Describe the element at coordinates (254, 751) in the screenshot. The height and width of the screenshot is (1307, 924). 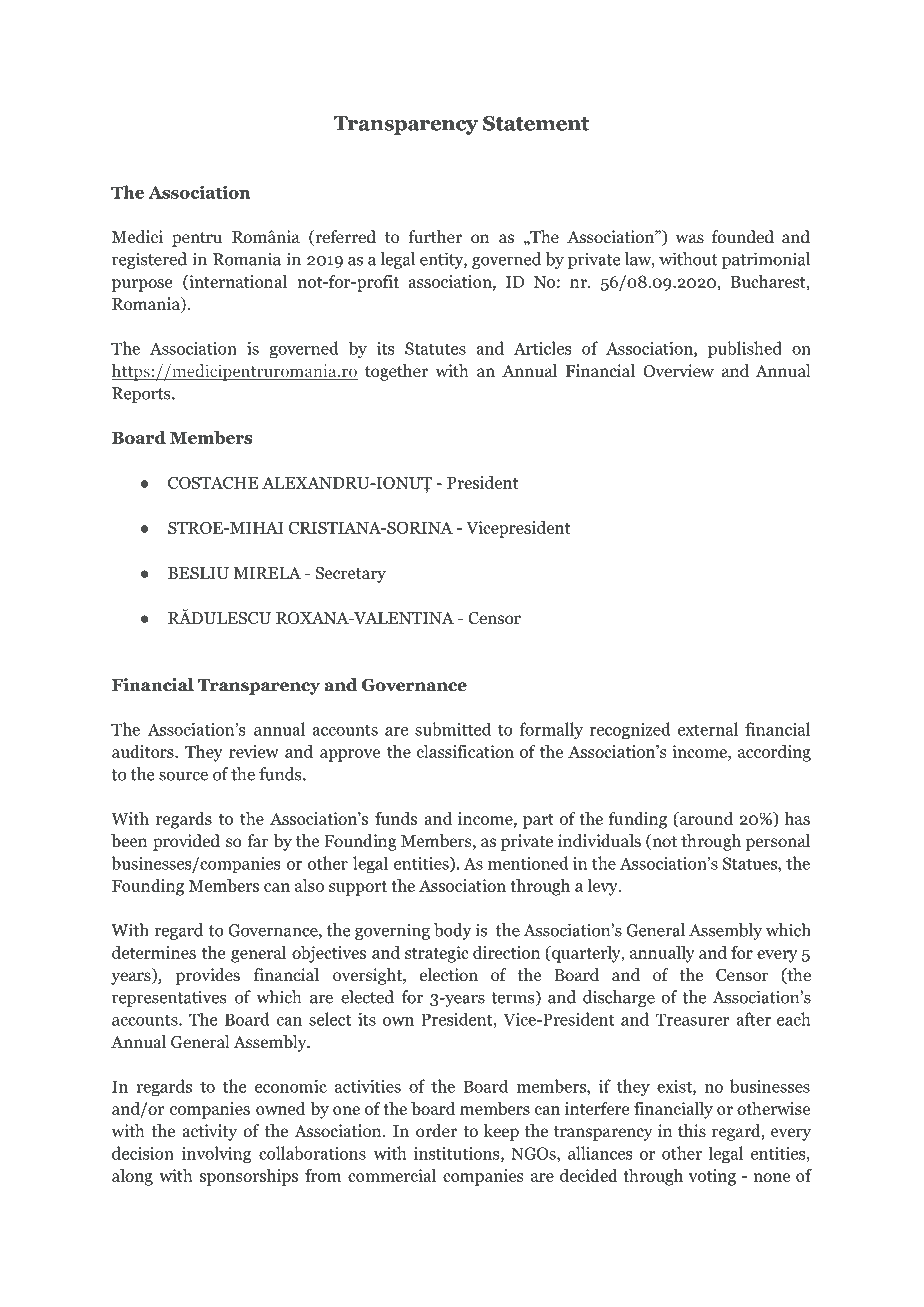
I see `review` at that location.
